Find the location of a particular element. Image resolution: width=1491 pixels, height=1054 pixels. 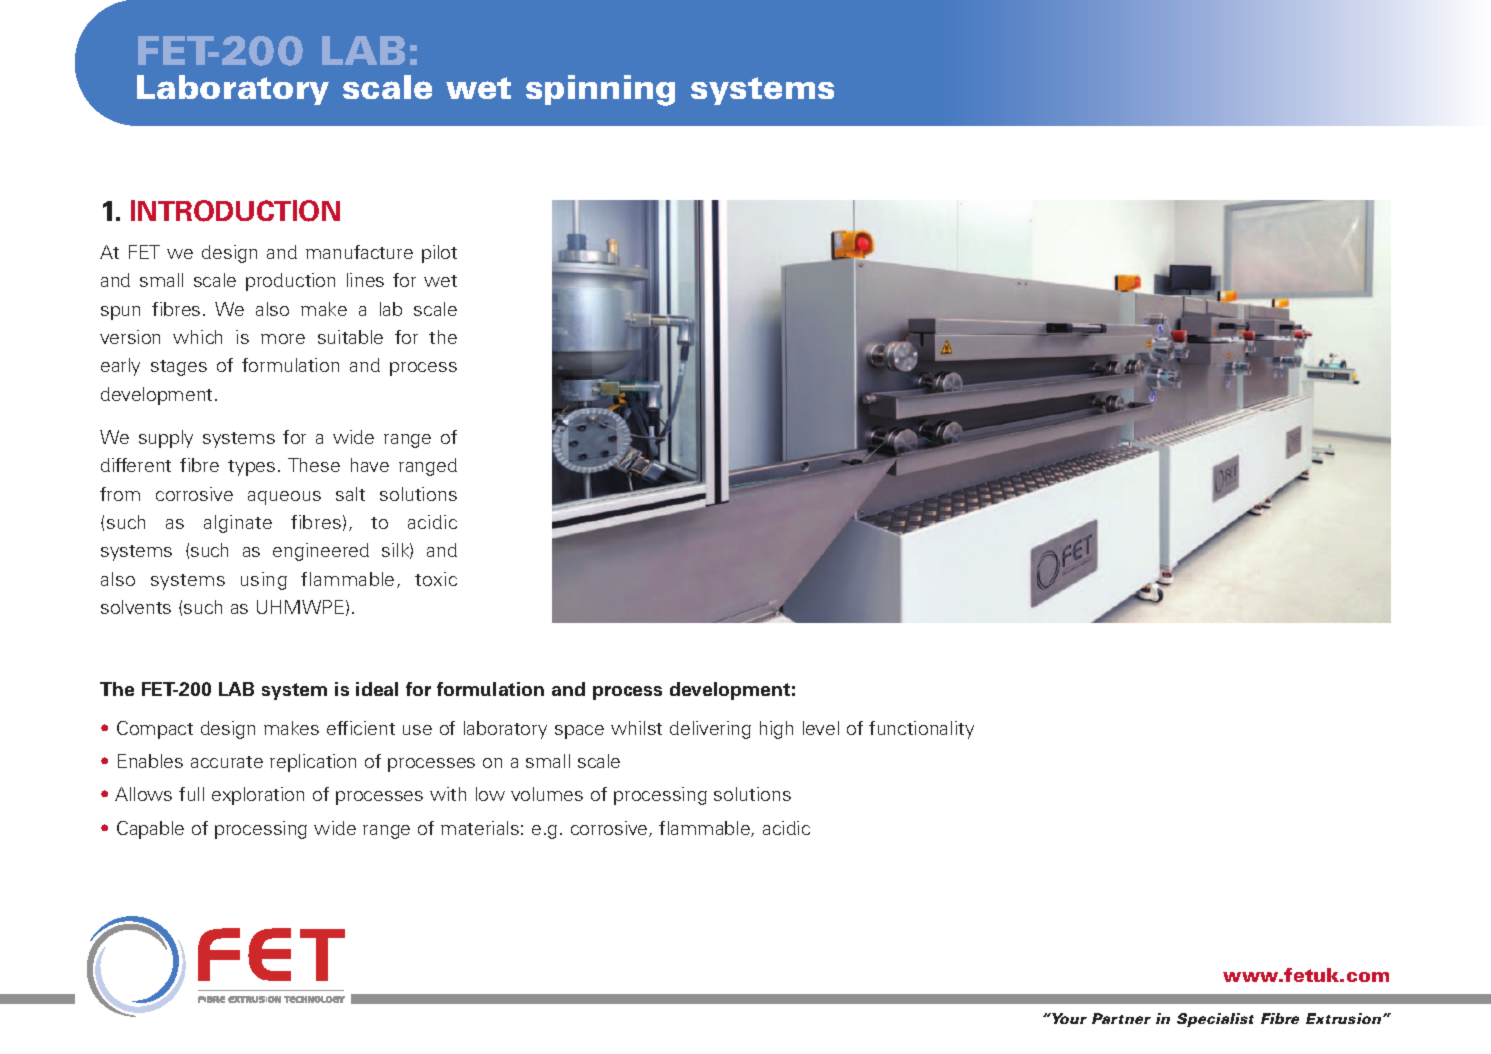

pilot is located at coordinates (439, 254).
